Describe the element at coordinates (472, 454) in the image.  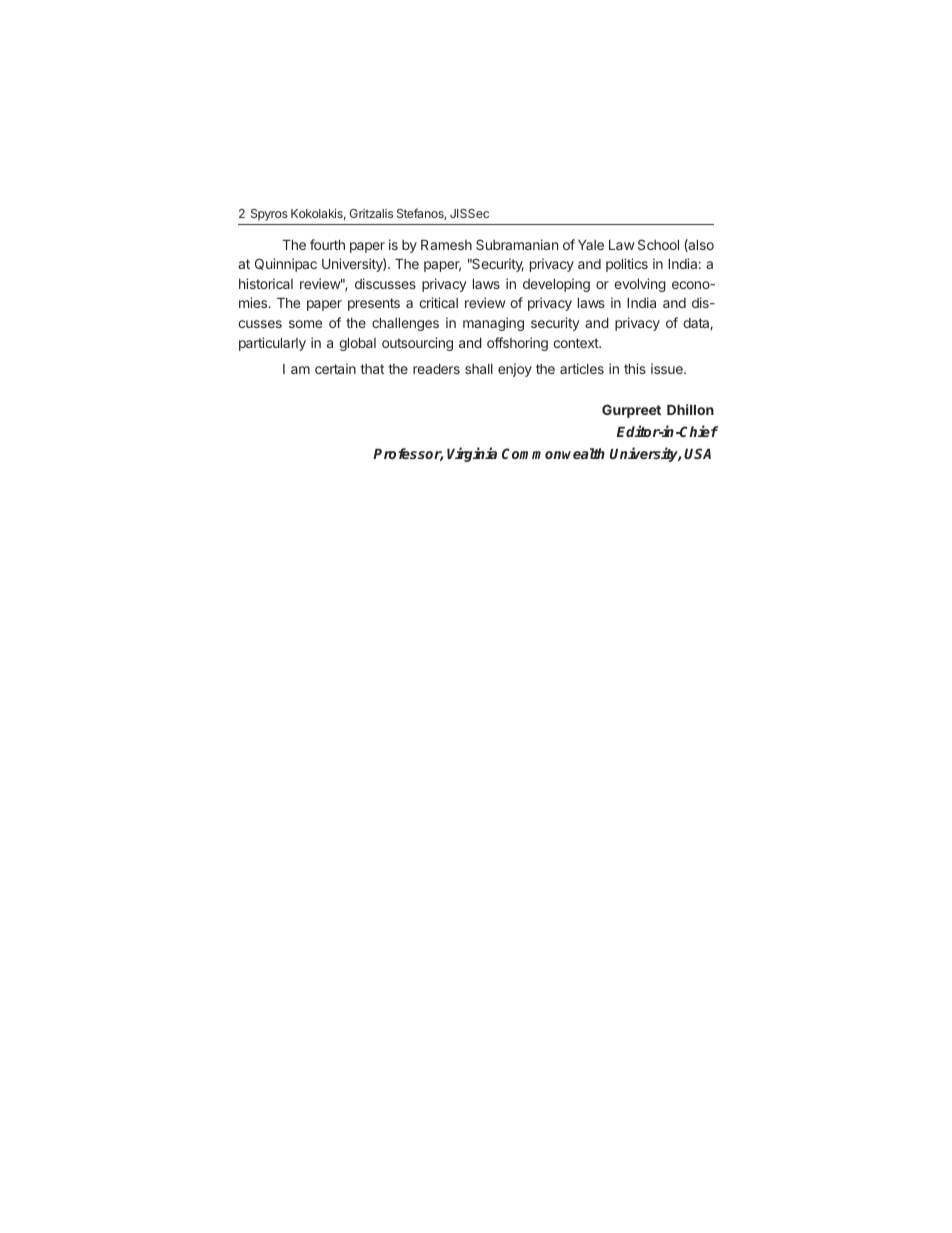
I see `Virginia` at that location.
